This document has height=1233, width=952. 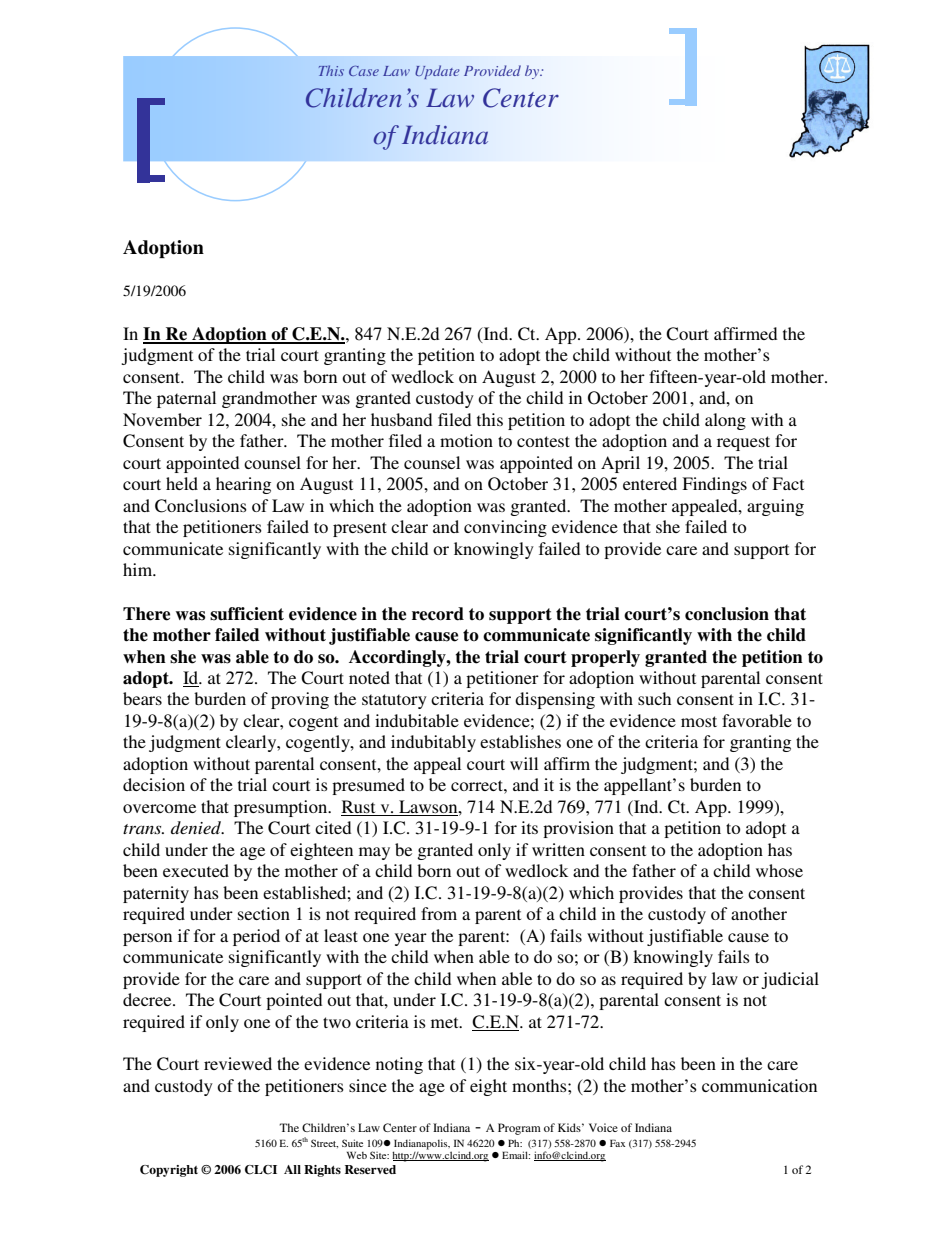 I want to click on Email, so click(x=516, y=1155).
